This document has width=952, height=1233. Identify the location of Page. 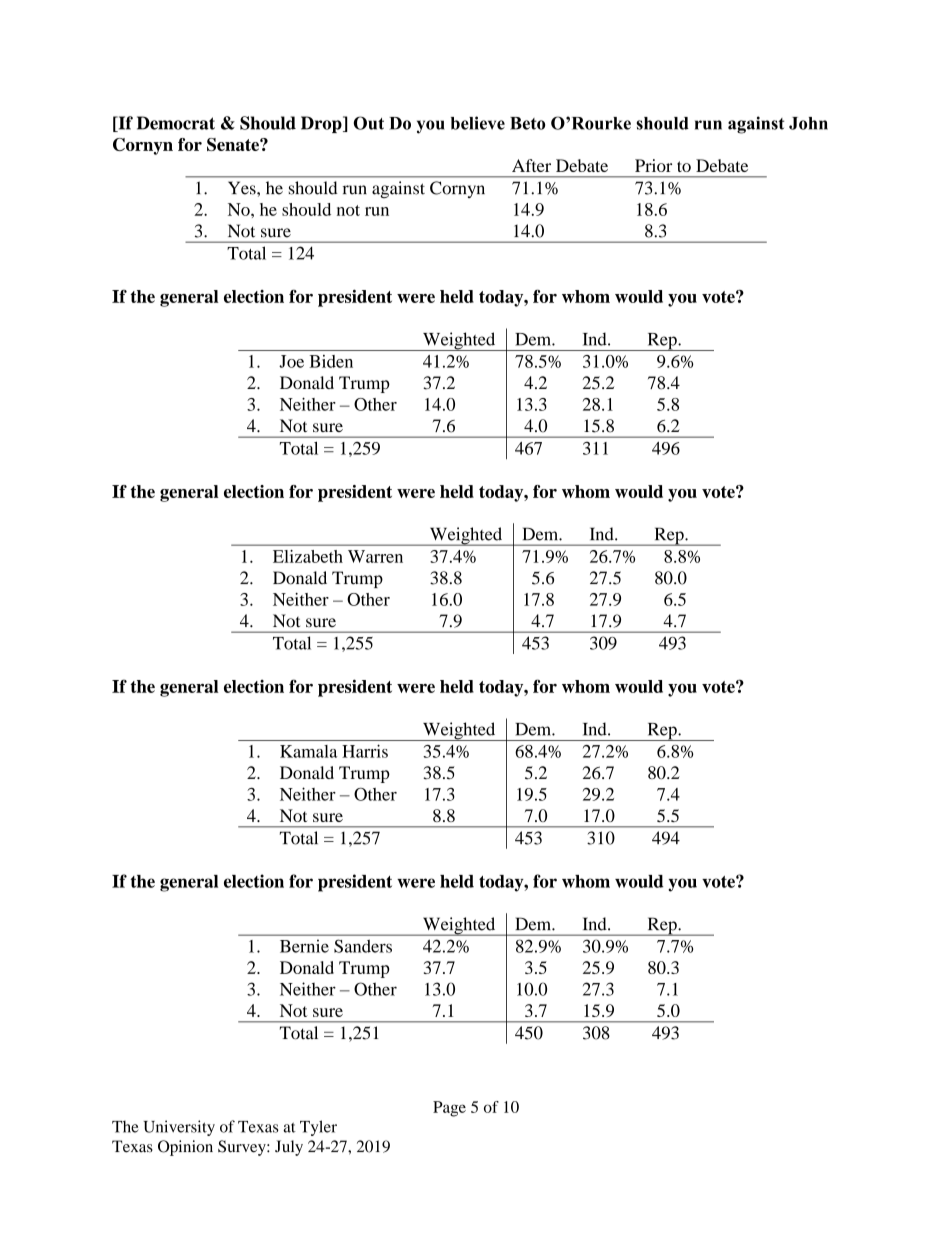
(449, 1109).
